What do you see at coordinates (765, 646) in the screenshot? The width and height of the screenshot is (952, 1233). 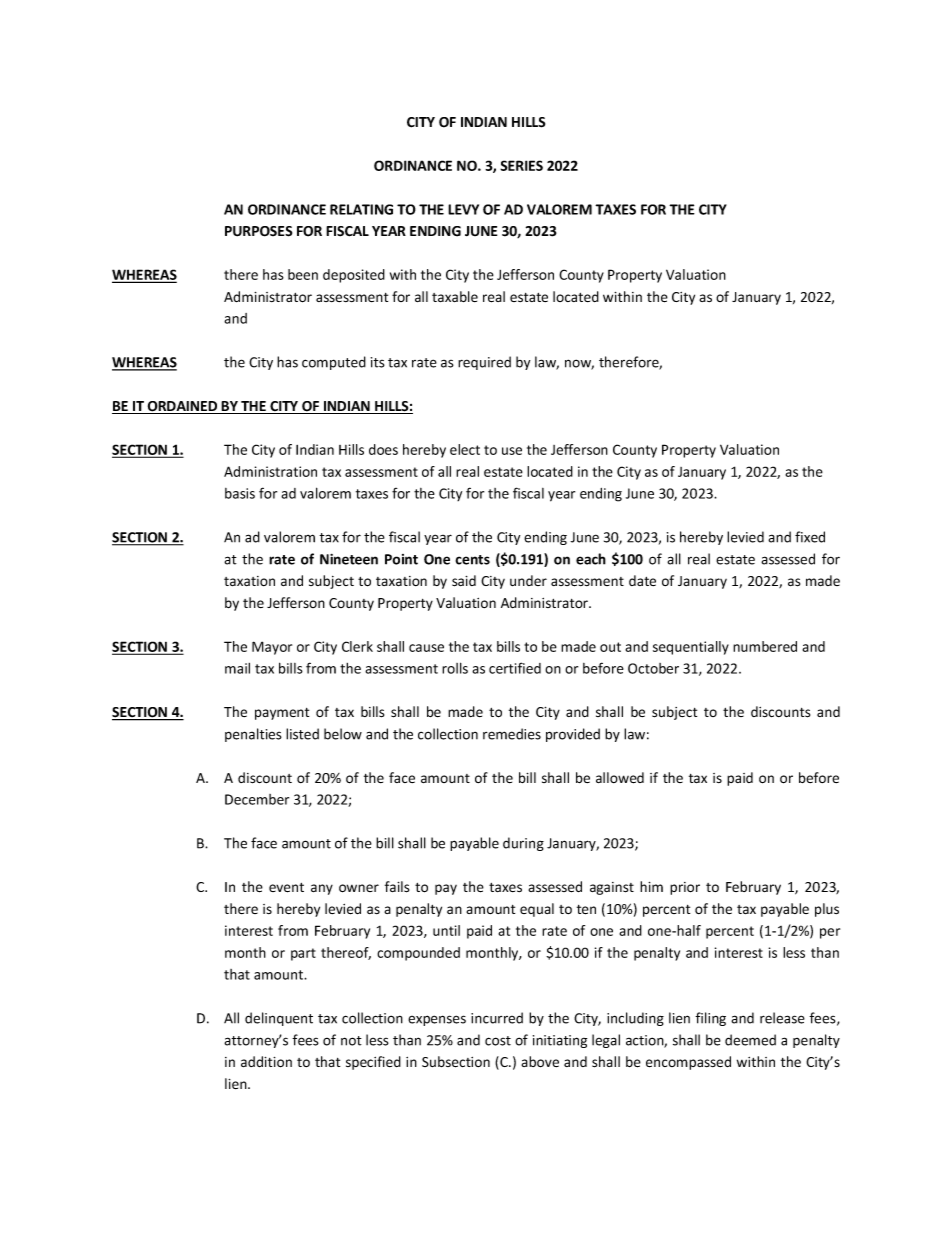 I see `numbered` at bounding box center [765, 646].
